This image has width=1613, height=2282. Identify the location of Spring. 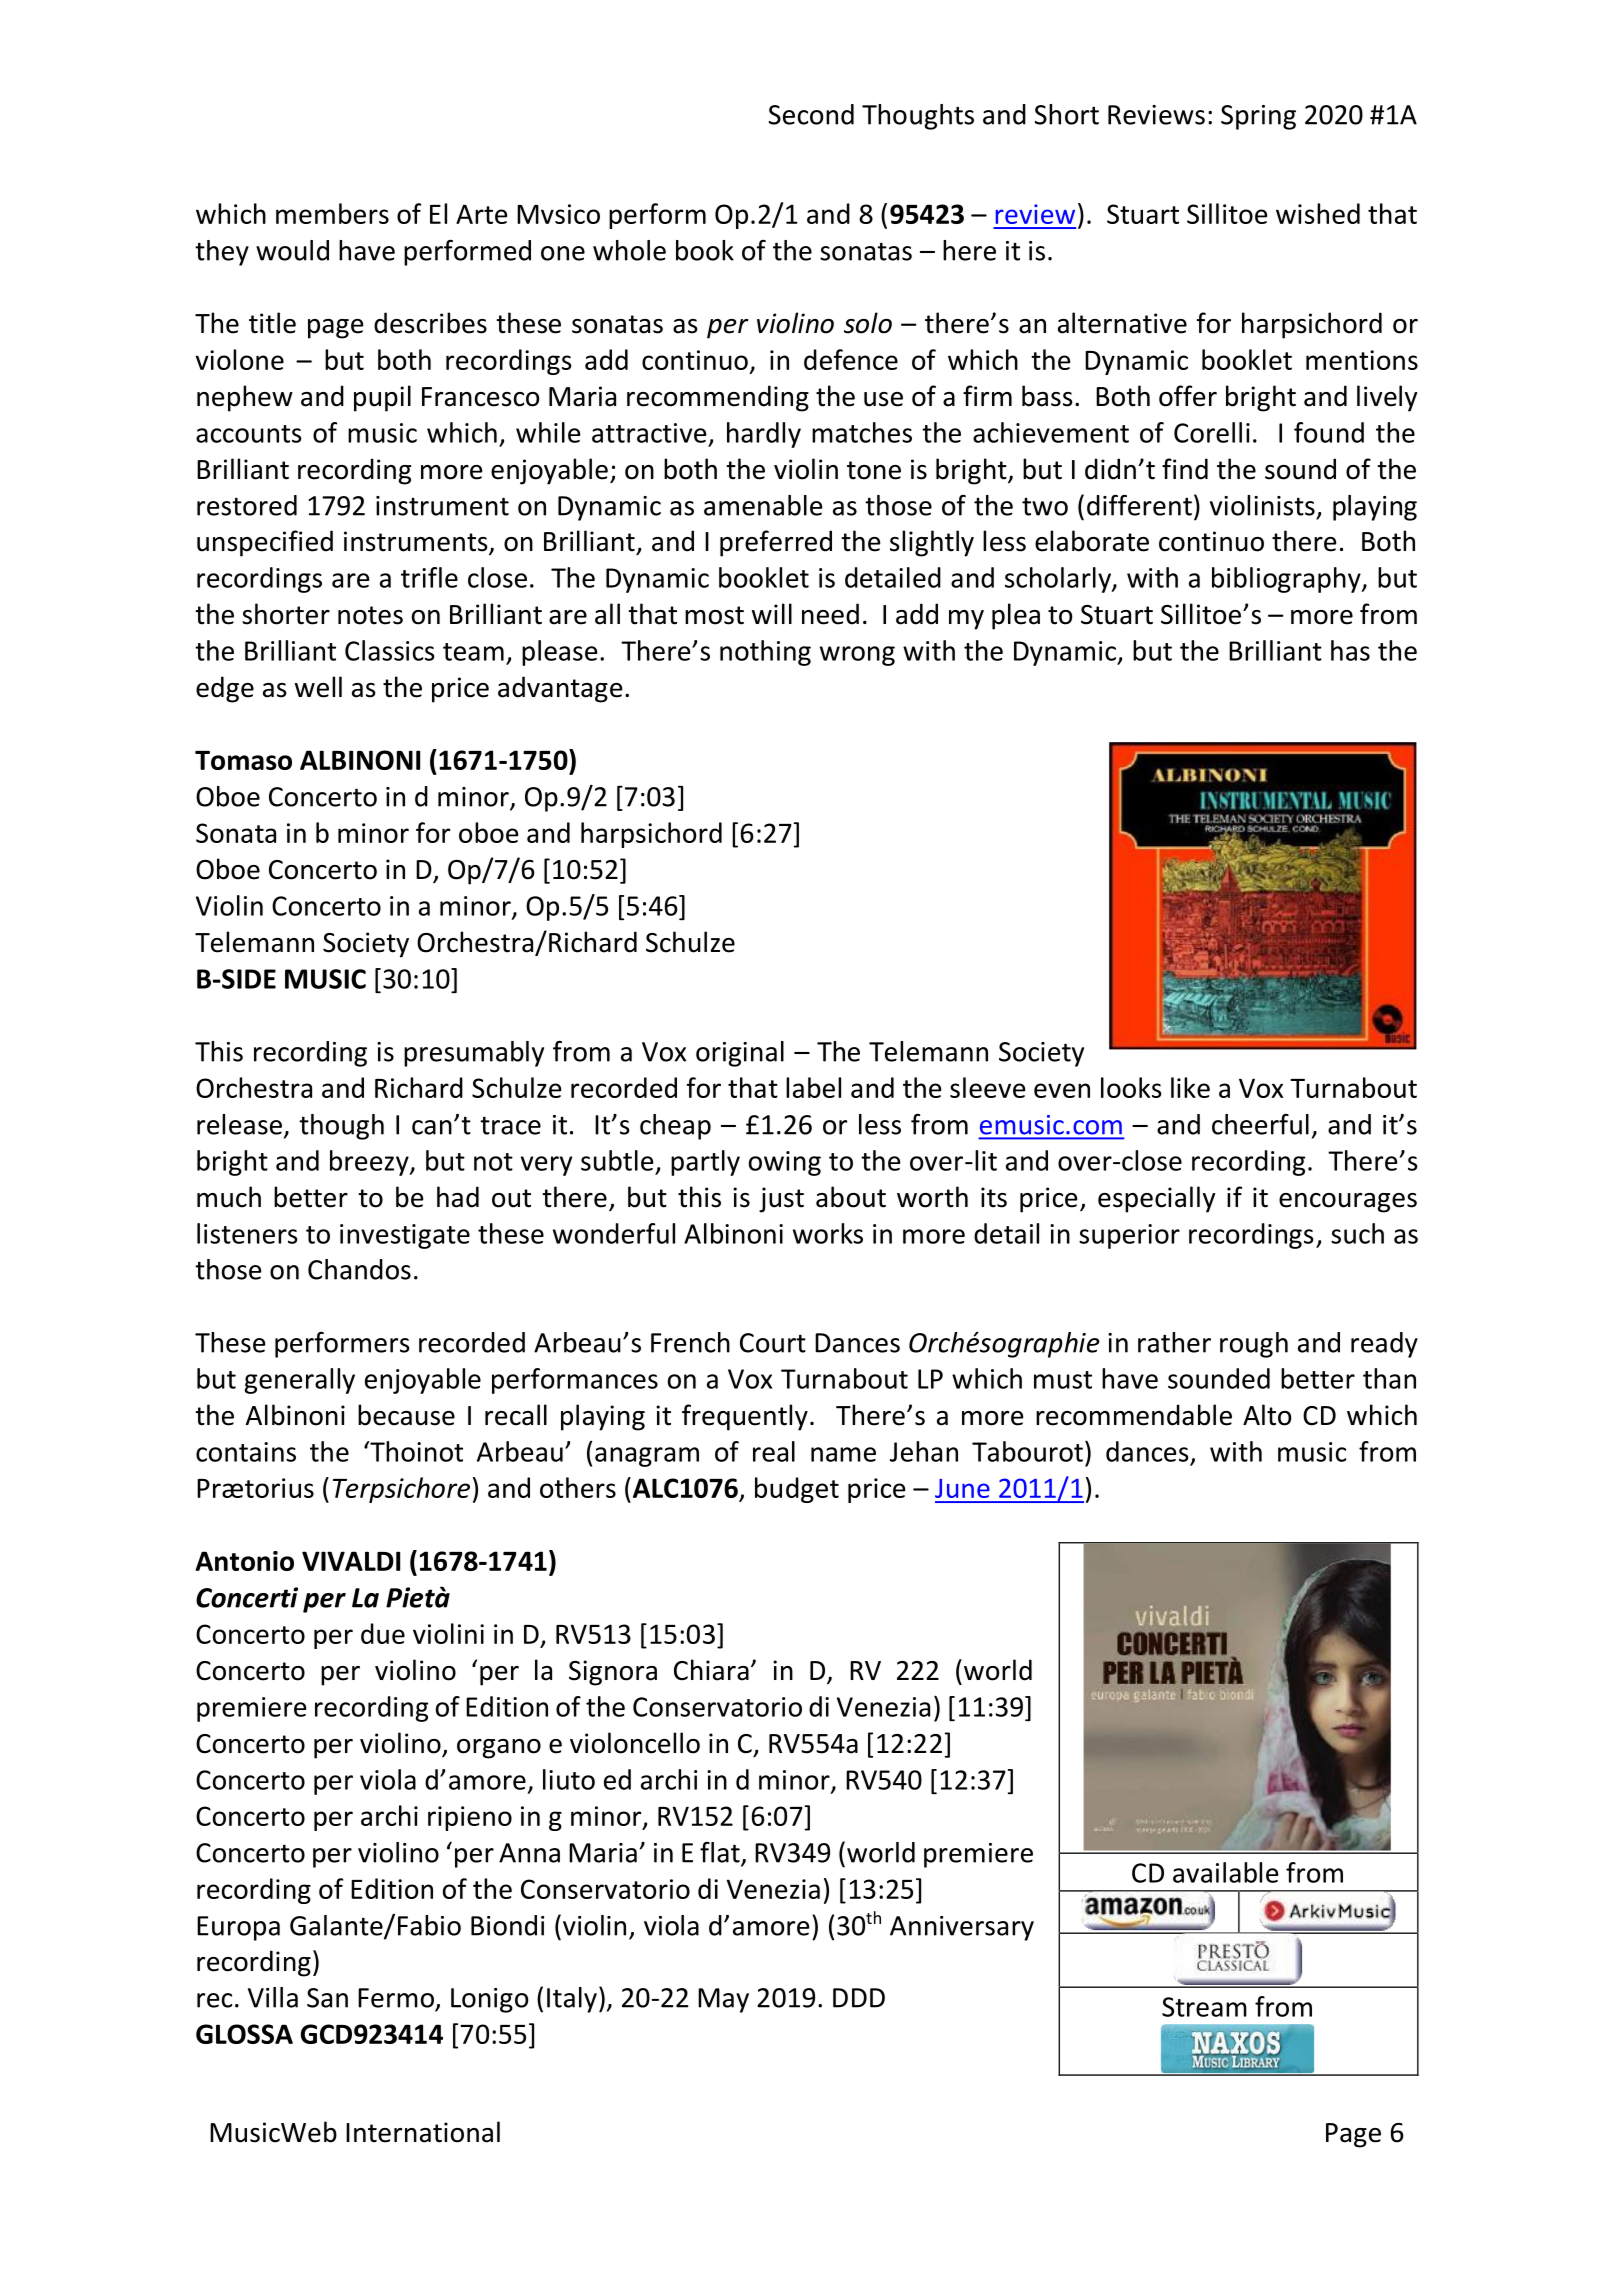
(1258, 117).
